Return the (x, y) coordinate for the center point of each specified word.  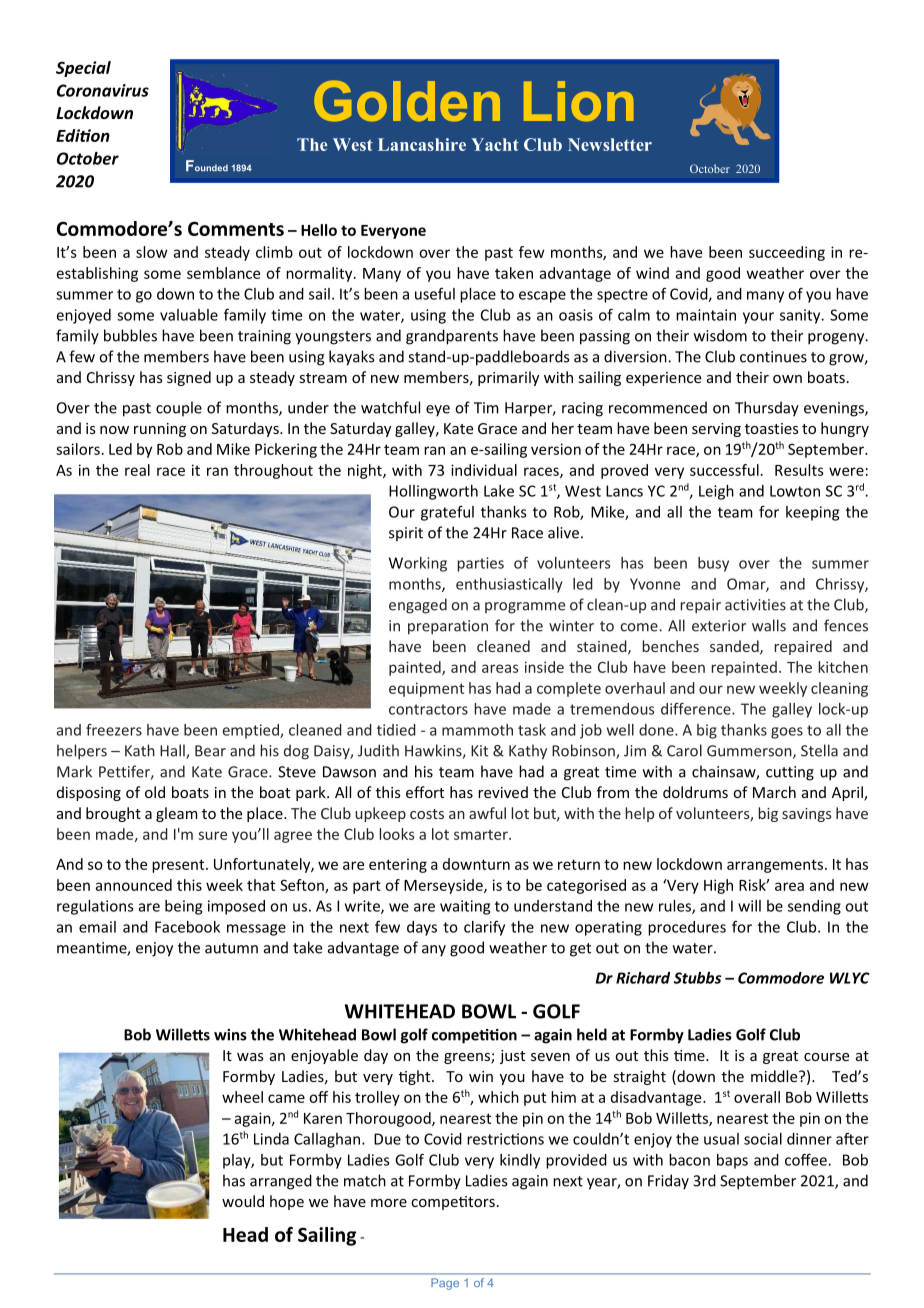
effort (425, 792)
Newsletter (610, 144)
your (758, 318)
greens (468, 1058)
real (137, 470)
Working (418, 564)
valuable (189, 315)
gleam (177, 814)
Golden (407, 101)
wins (230, 1035)
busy (713, 564)
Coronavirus (103, 90)
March (774, 792)
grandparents (452, 337)
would (243, 1201)
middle (775, 1076)
